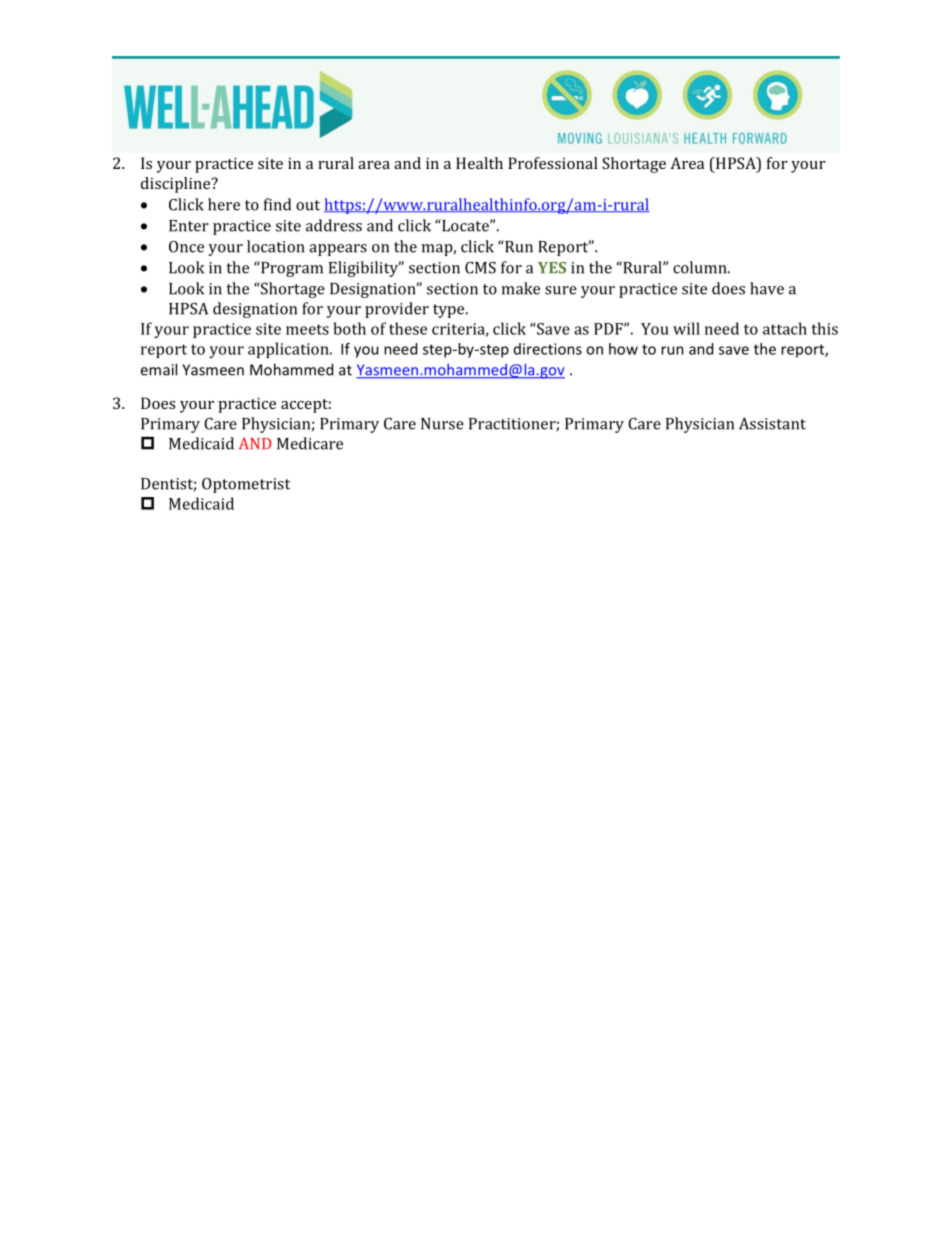 Image resolution: width=952 pixels, height=1233 pixels. What do you see at coordinates (408, 328) in the screenshot?
I see `these` at bounding box center [408, 328].
